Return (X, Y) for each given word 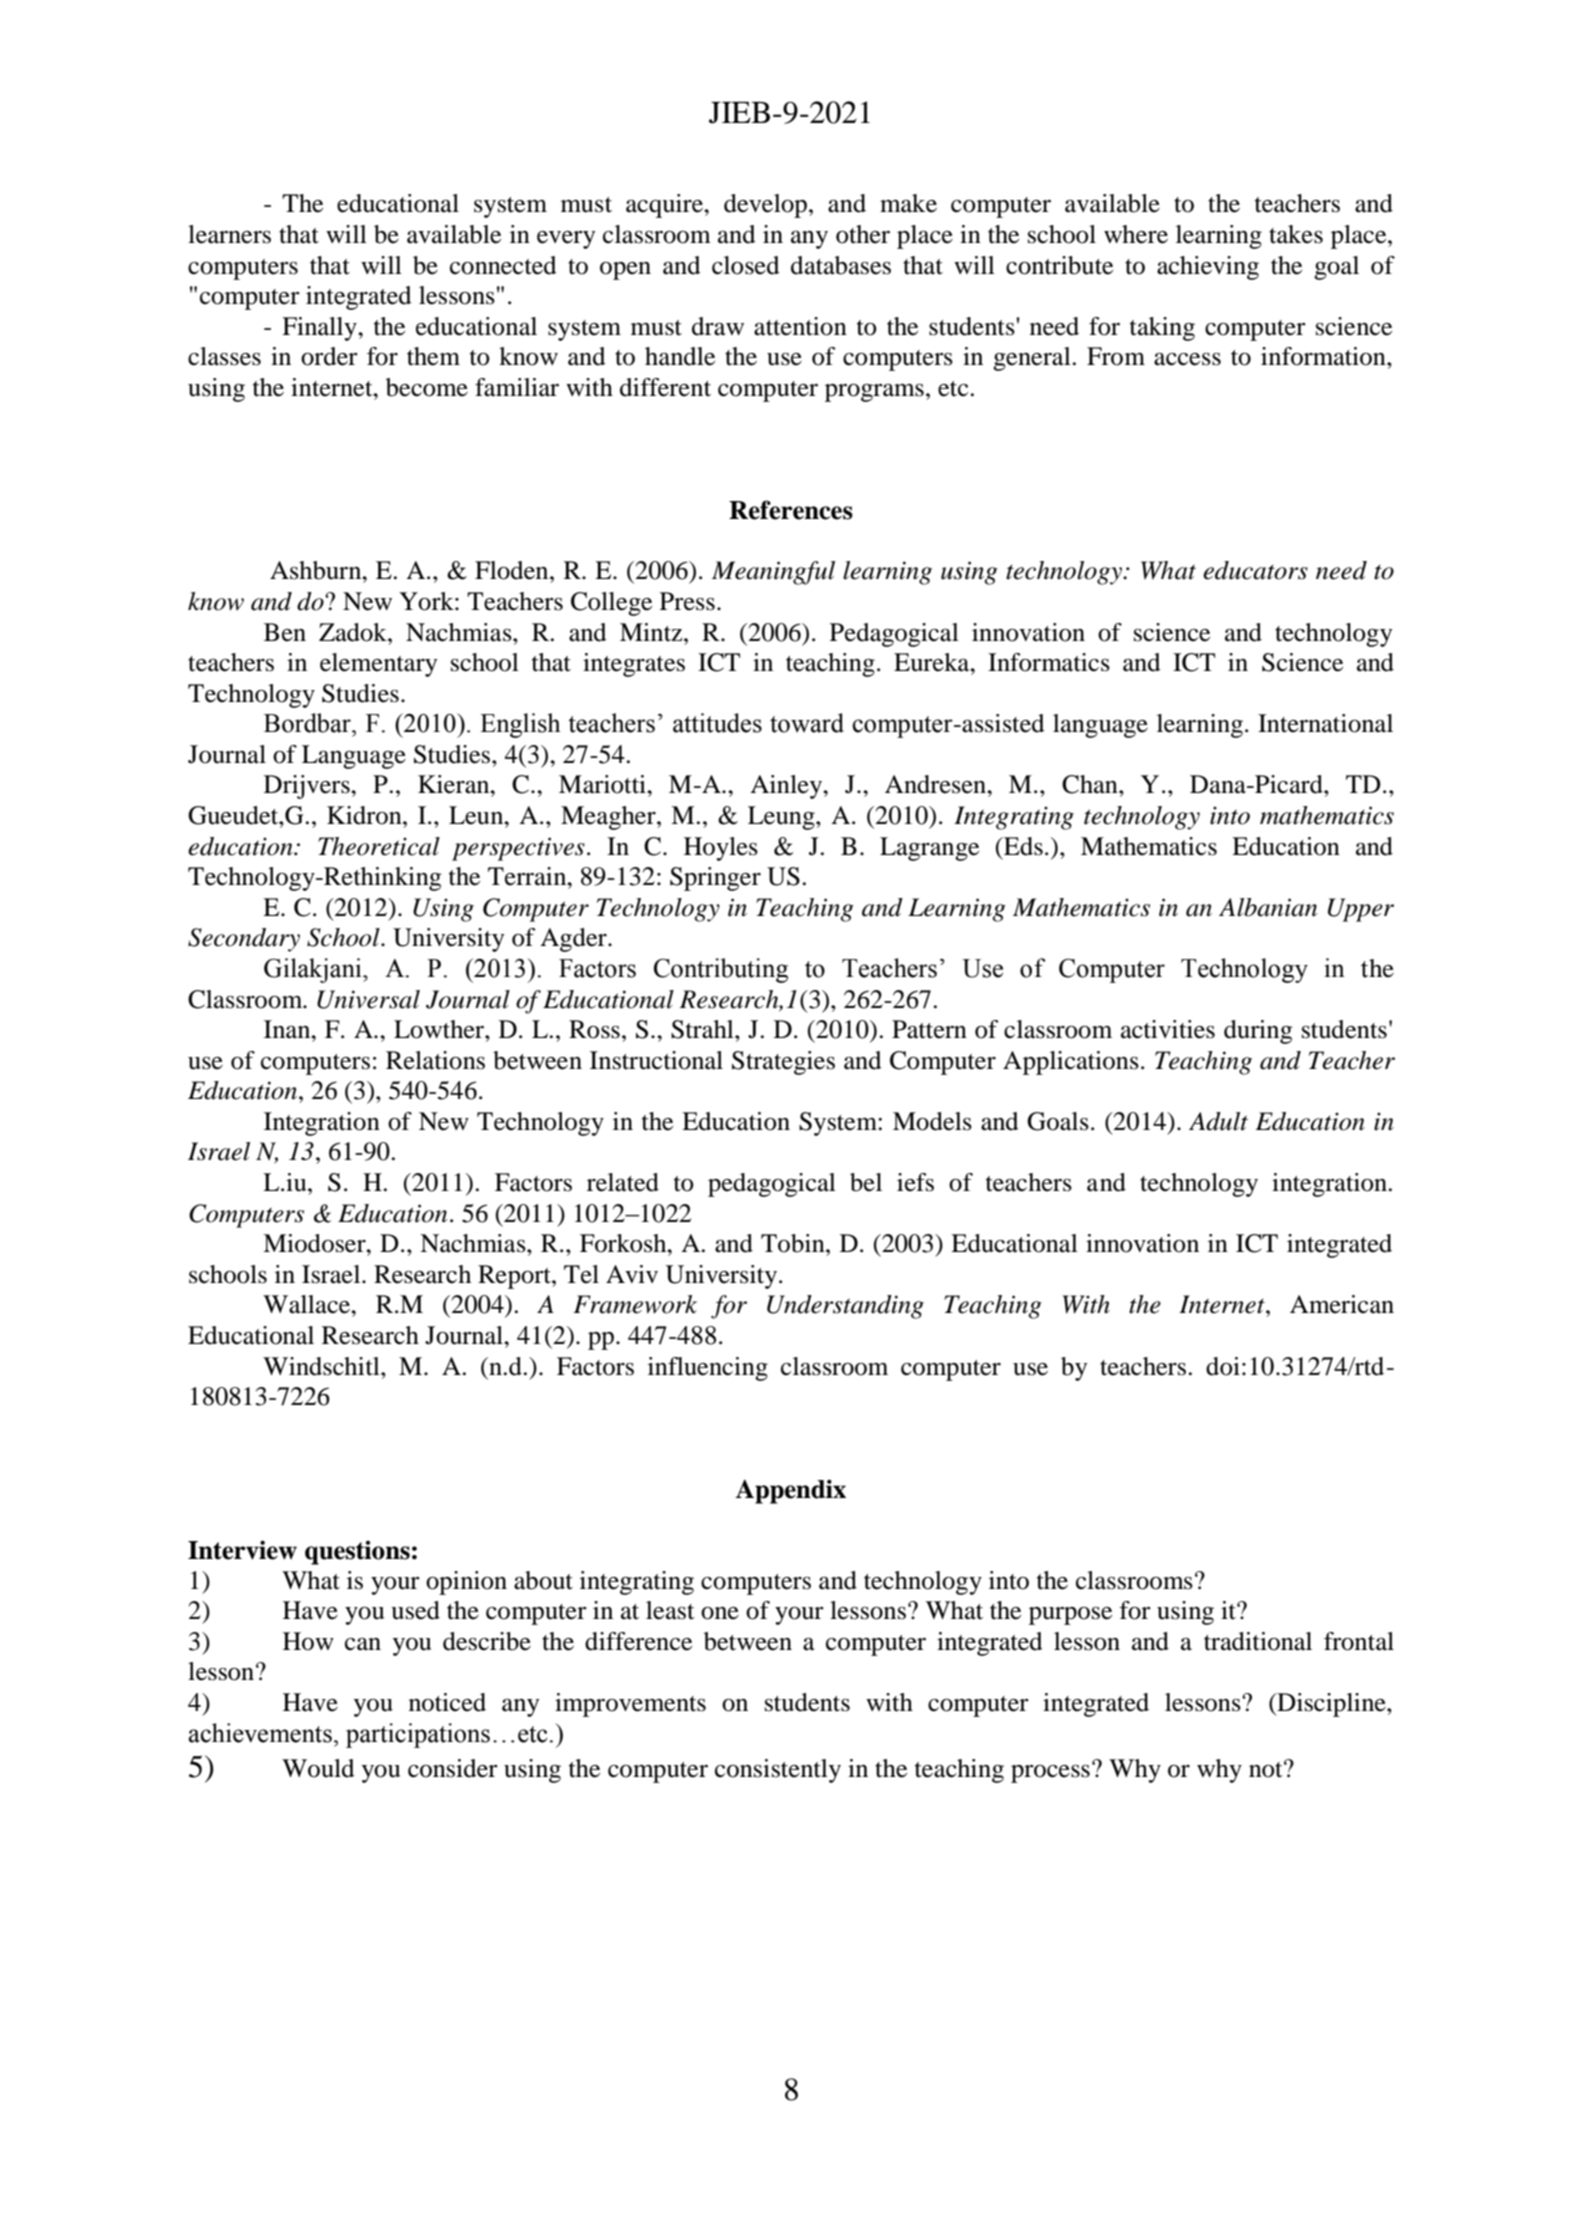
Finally (320, 329)
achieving (1208, 268)
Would (318, 1768)
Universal (368, 999)
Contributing (721, 970)
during (1258, 1032)
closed (746, 265)
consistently (778, 1771)
